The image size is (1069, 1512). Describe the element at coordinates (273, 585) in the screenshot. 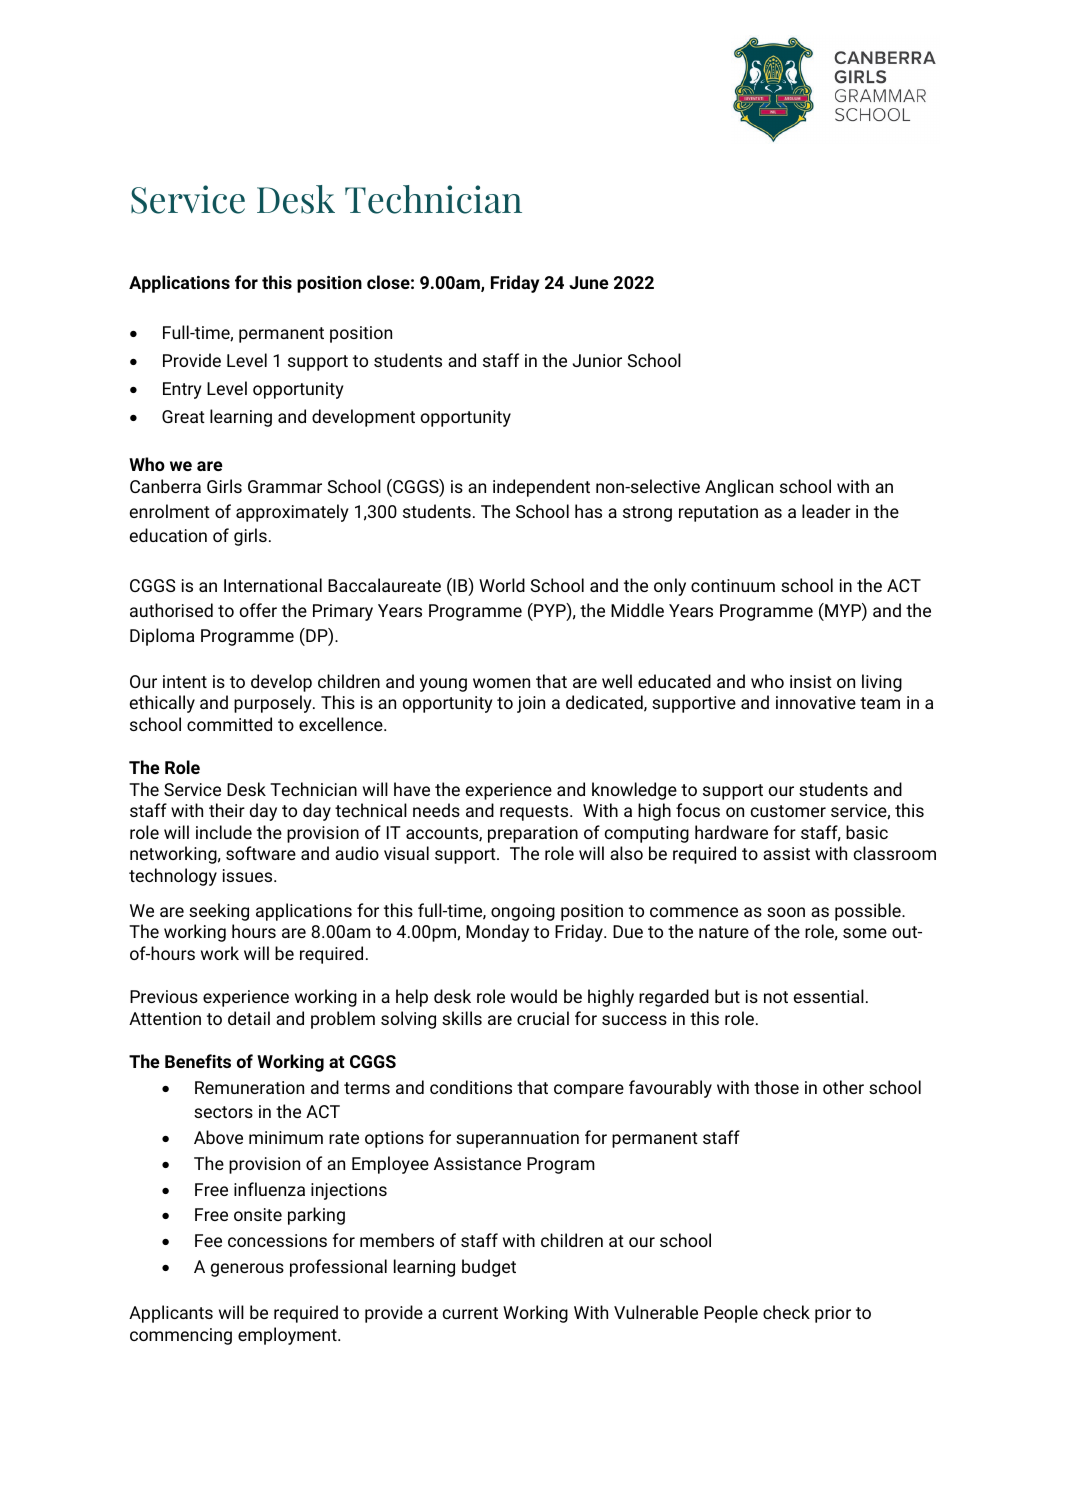

I see `International` at that location.
